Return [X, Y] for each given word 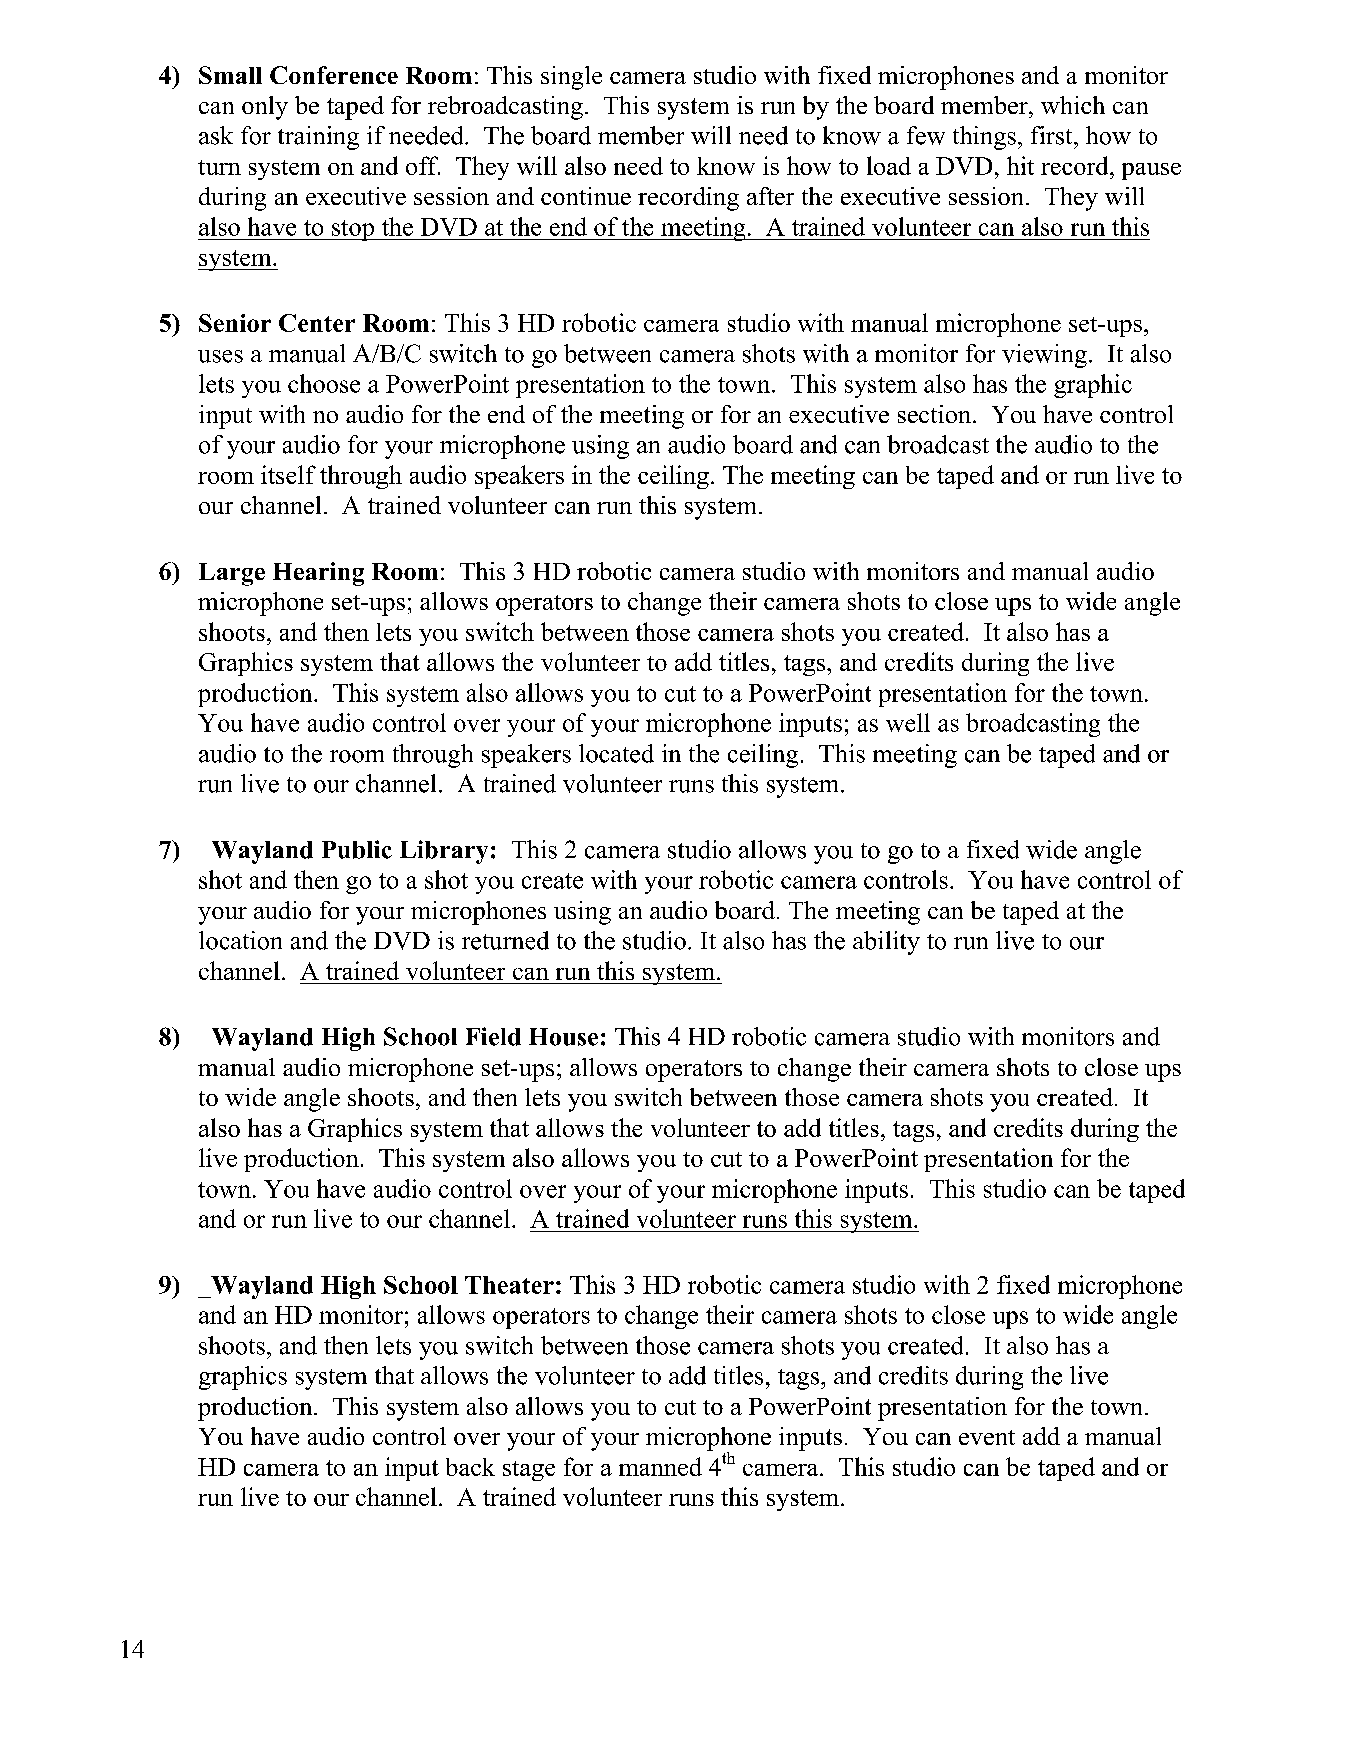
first [1053, 135]
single [571, 78]
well [908, 722]
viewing [1044, 356]
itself [288, 474]
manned [660, 1466]
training [318, 138]
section [936, 414]
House [563, 1037]
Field [493, 1036]
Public [357, 849]
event [987, 1437]
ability [886, 943]
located [616, 753]
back [470, 1467]
